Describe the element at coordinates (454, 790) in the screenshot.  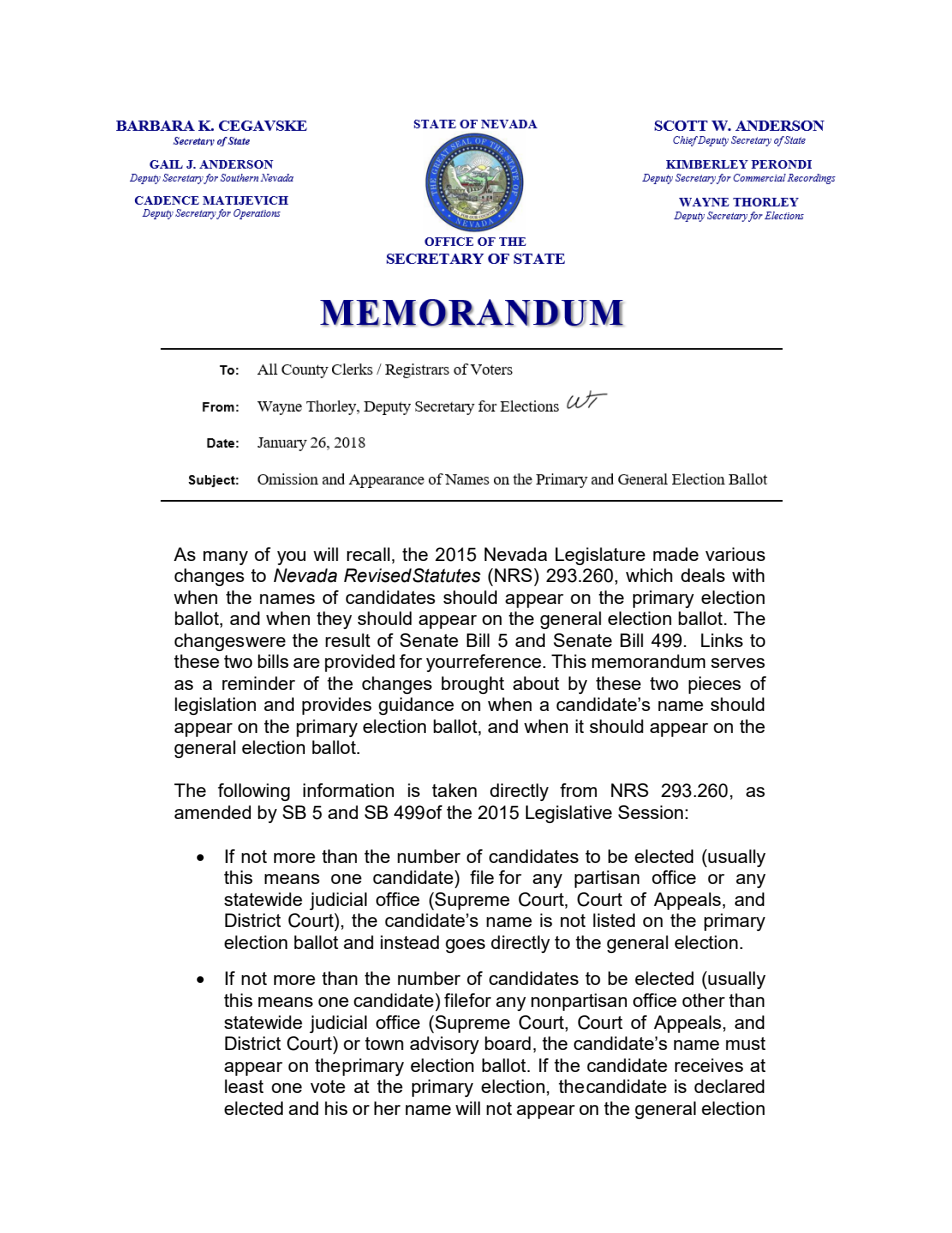
I see `taken` at that location.
